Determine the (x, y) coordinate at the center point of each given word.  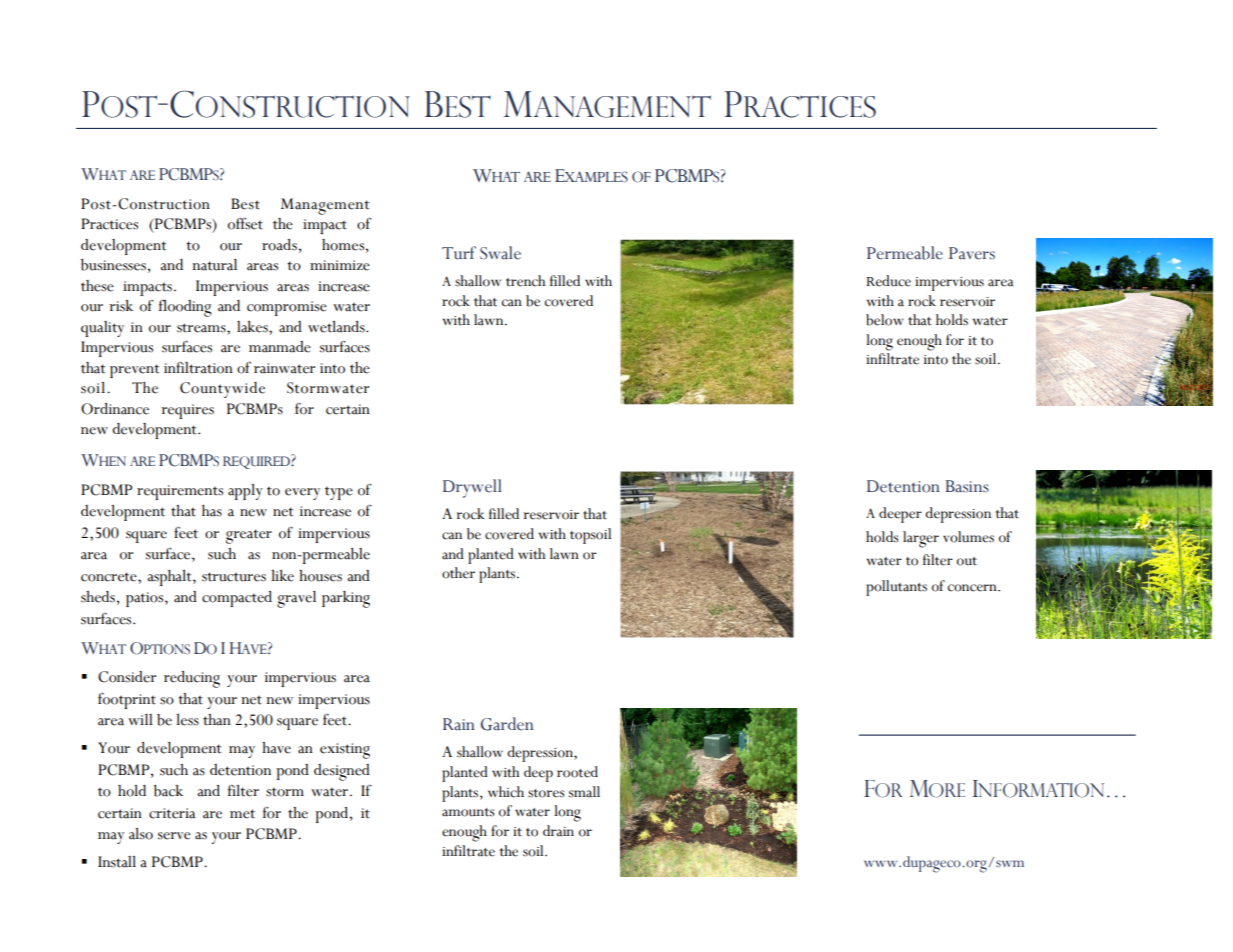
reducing (192, 679)
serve (174, 836)
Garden (507, 724)
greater (248, 536)
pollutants (896, 588)
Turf (459, 253)
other (458, 573)
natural (214, 265)
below (885, 320)
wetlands (337, 327)
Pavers (972, 253)
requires (187, 411)
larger (921, 539)
